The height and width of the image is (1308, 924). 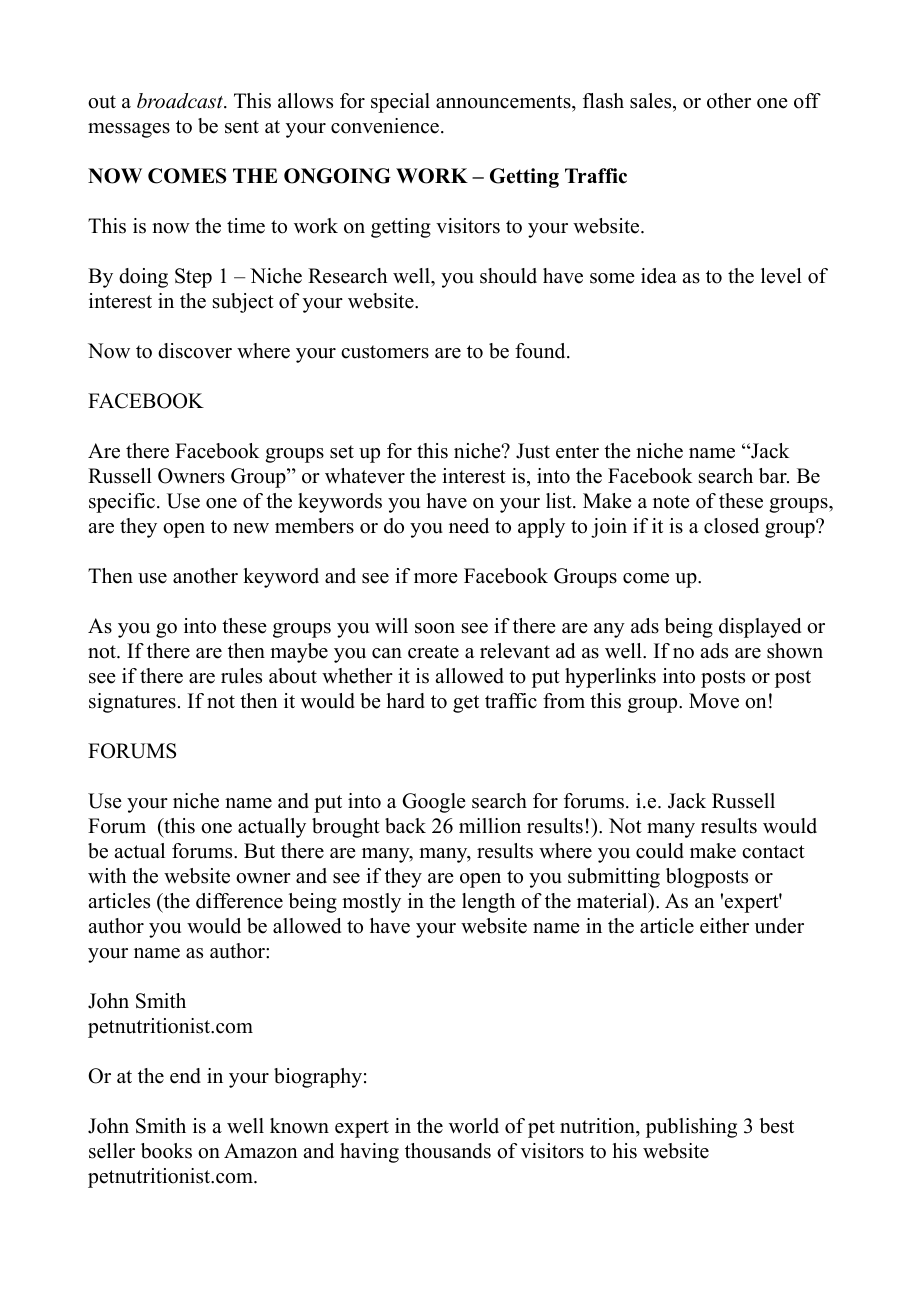 I want to click on soon, so click(x=435, y=628).
